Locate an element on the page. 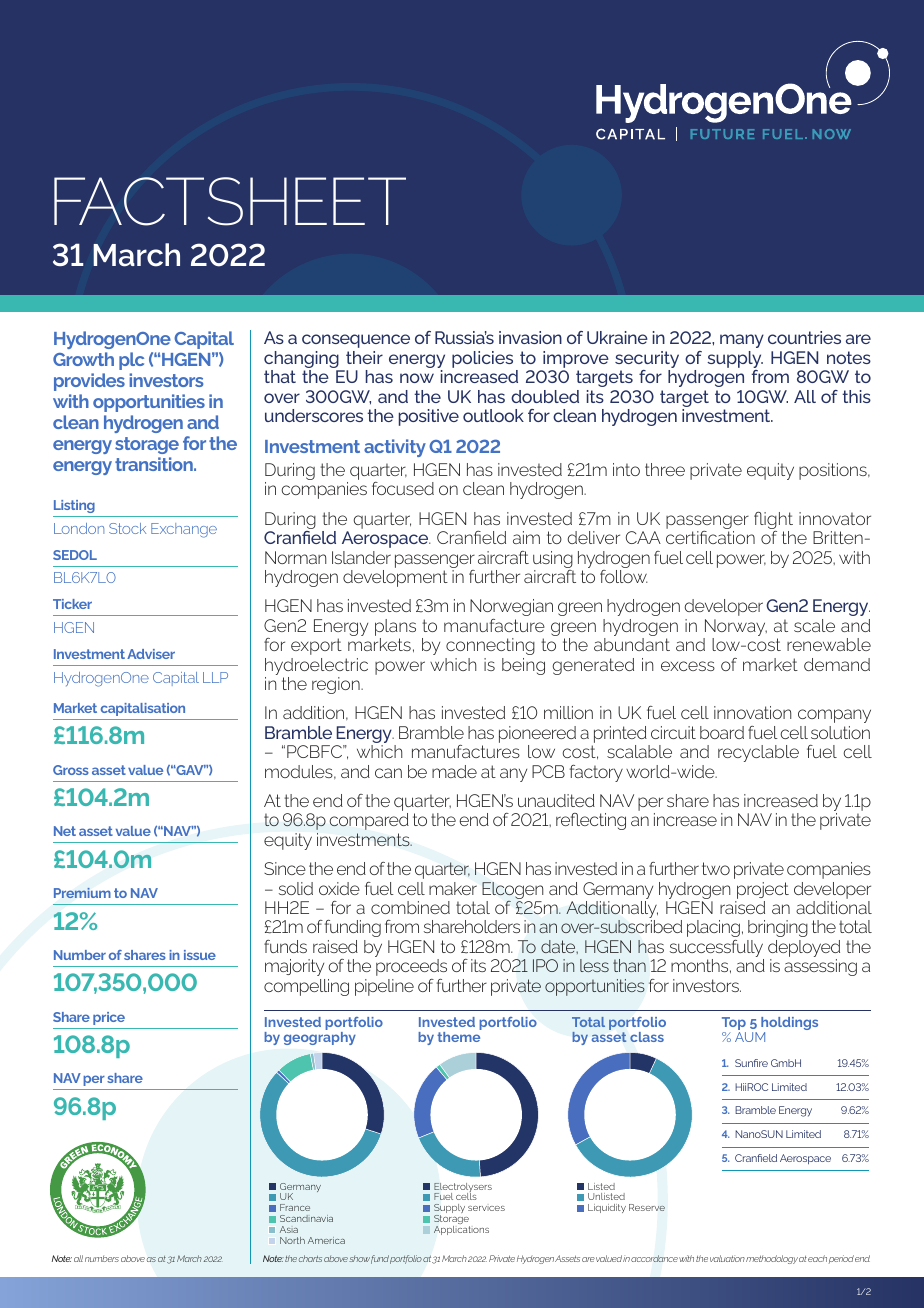 The height and width of the image is (1308, 924). Adviser is located at coordinates (151, 654).
